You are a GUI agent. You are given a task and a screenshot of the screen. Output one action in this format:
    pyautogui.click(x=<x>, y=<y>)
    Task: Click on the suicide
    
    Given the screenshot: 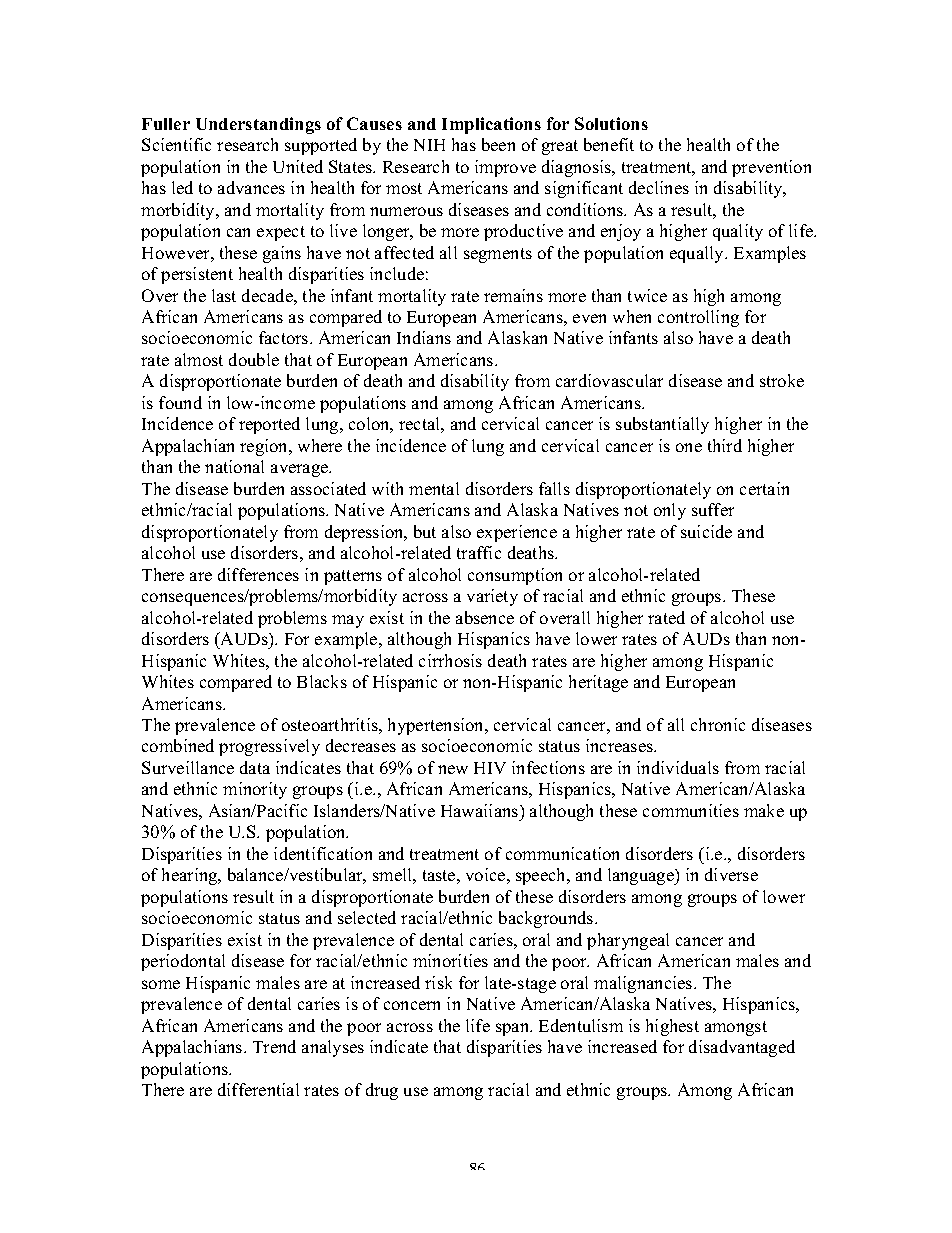 What is the action you would take?
    pyautogui.click(x=706, y=531)
